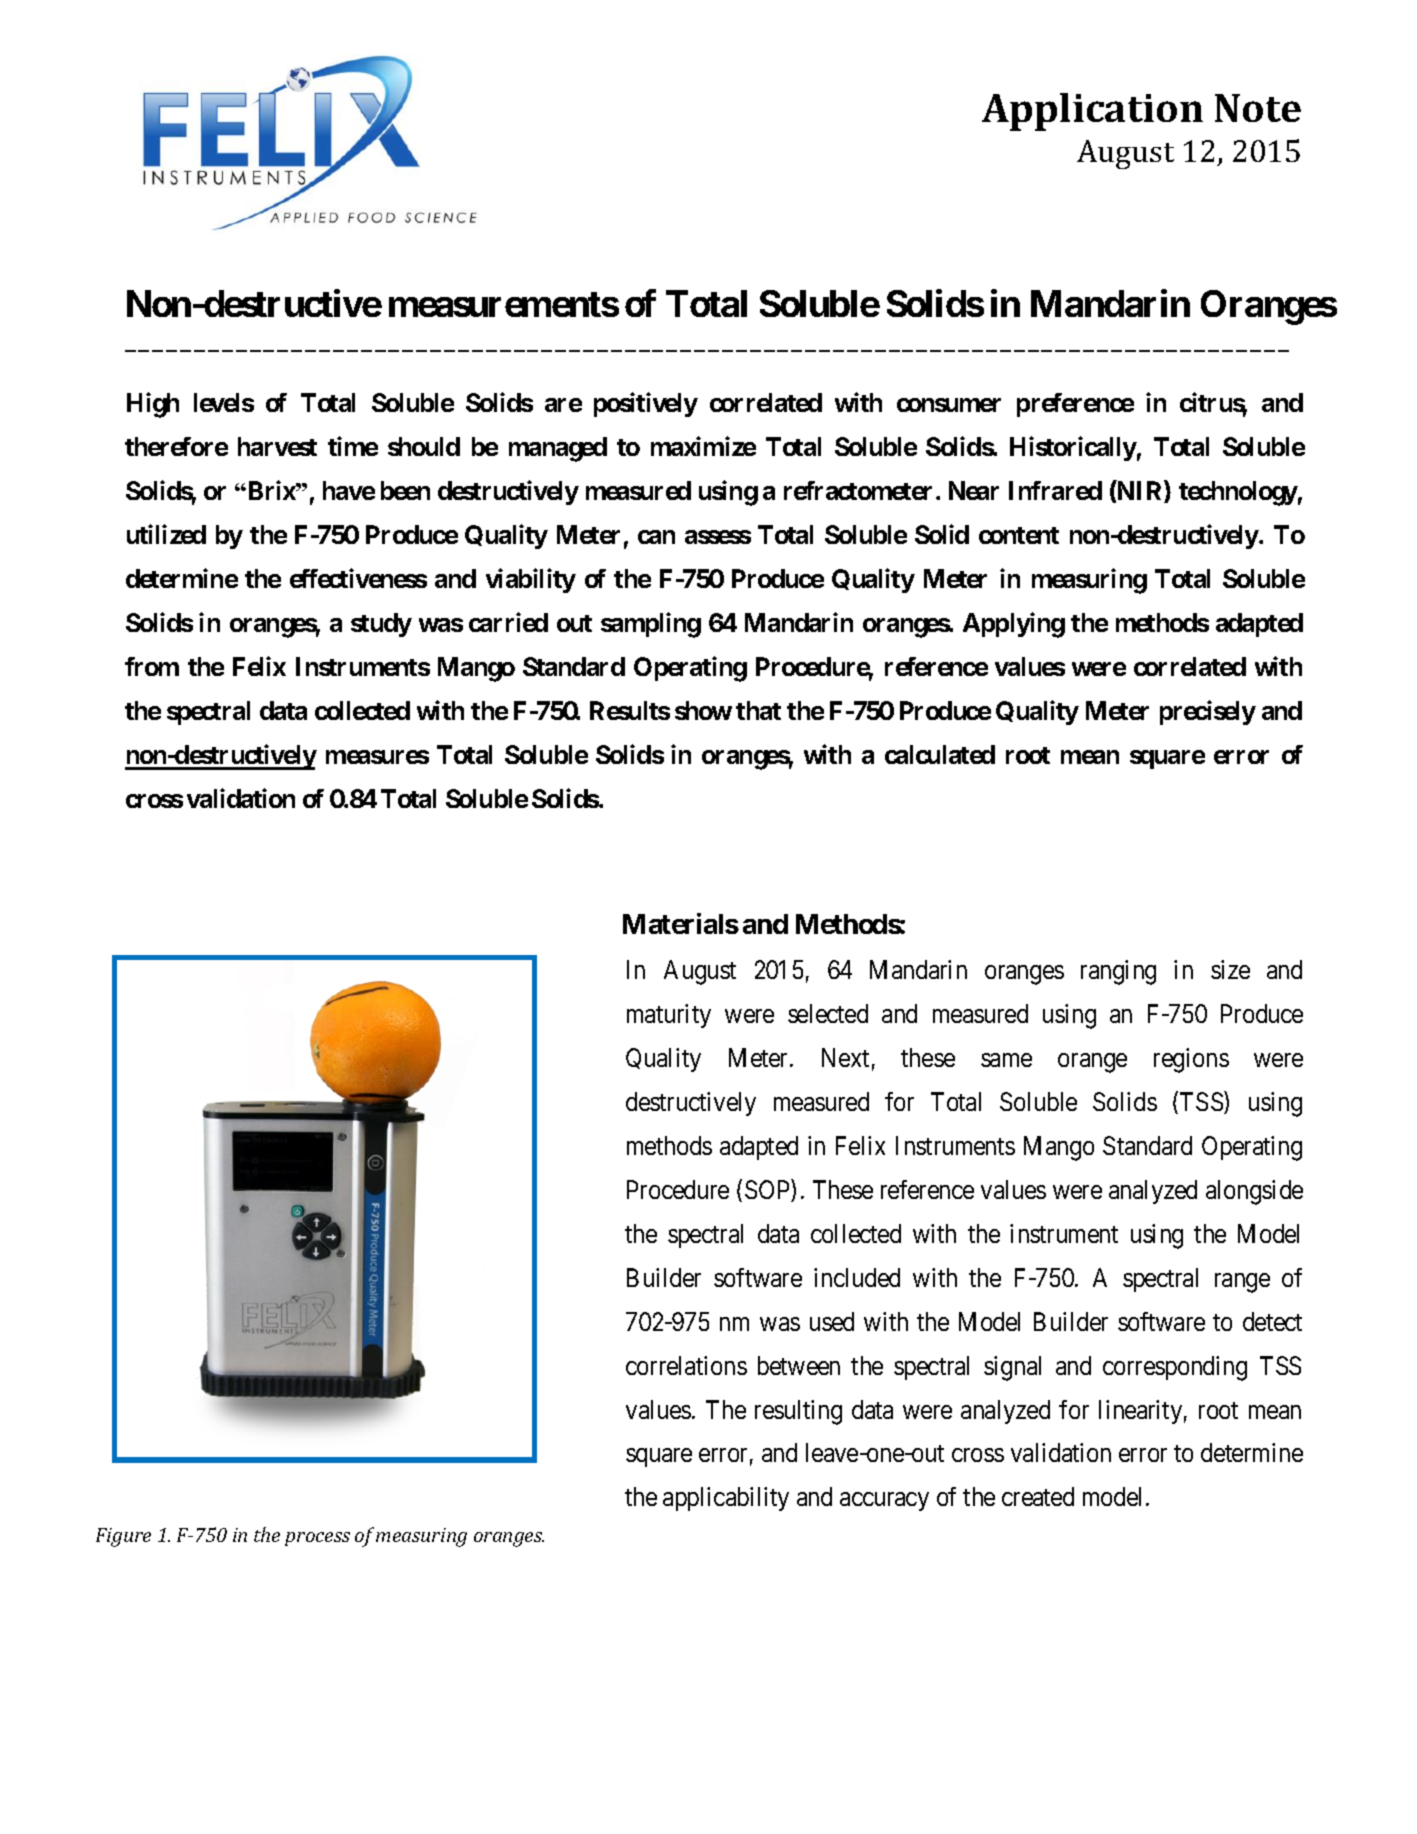 The width and height of the image is (1417, 1834). What do you see at coordinates (317, 1539) in the image?
I see `process` at bounding box center [317, 1539].
